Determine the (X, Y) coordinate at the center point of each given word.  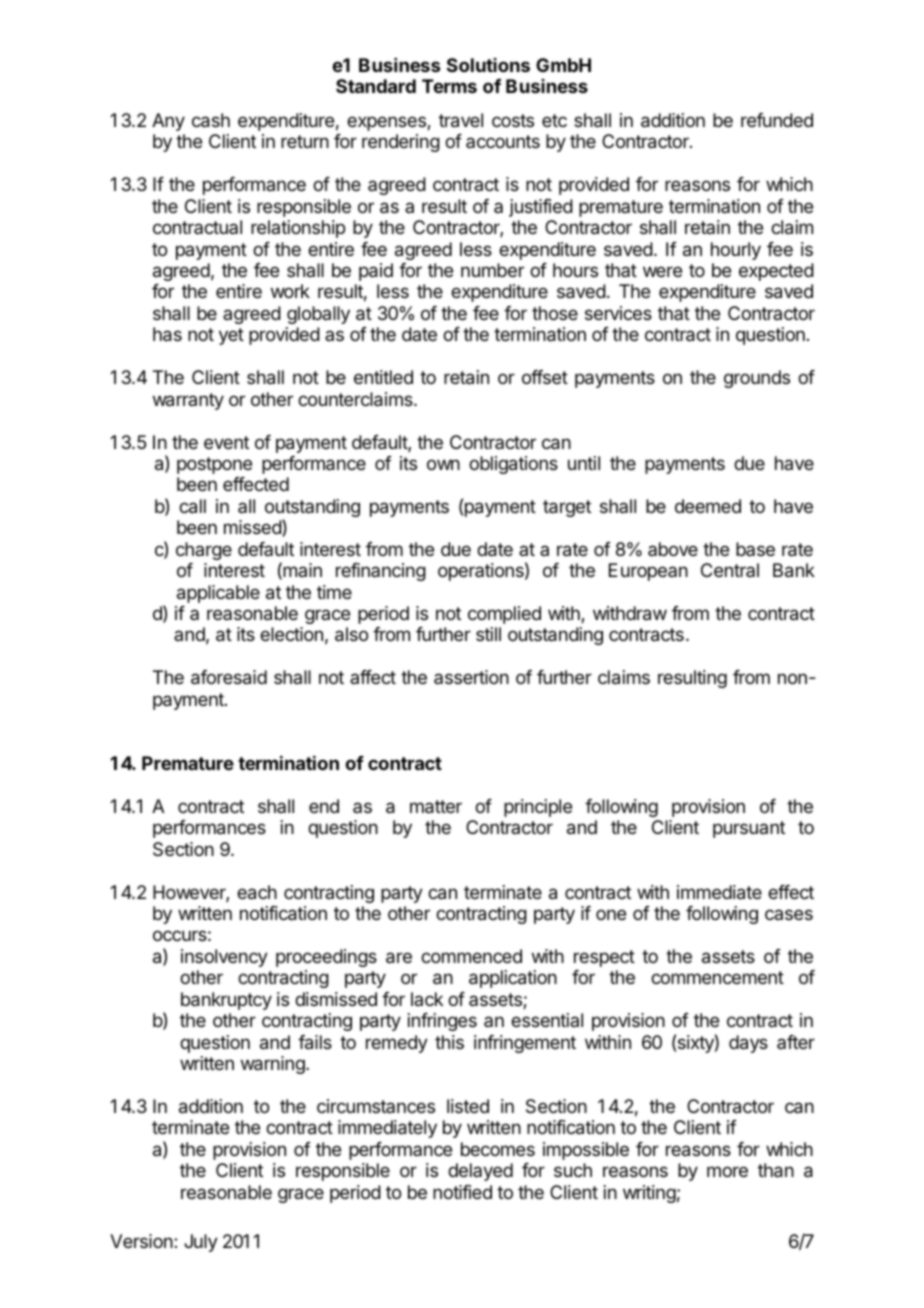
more (727, 1171)
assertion (471, 677)
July (201, 1243)
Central (730, 570)
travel (461, 120)
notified (462, 1192)
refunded (777, 120)
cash (211, 120)
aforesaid (229, 677)
